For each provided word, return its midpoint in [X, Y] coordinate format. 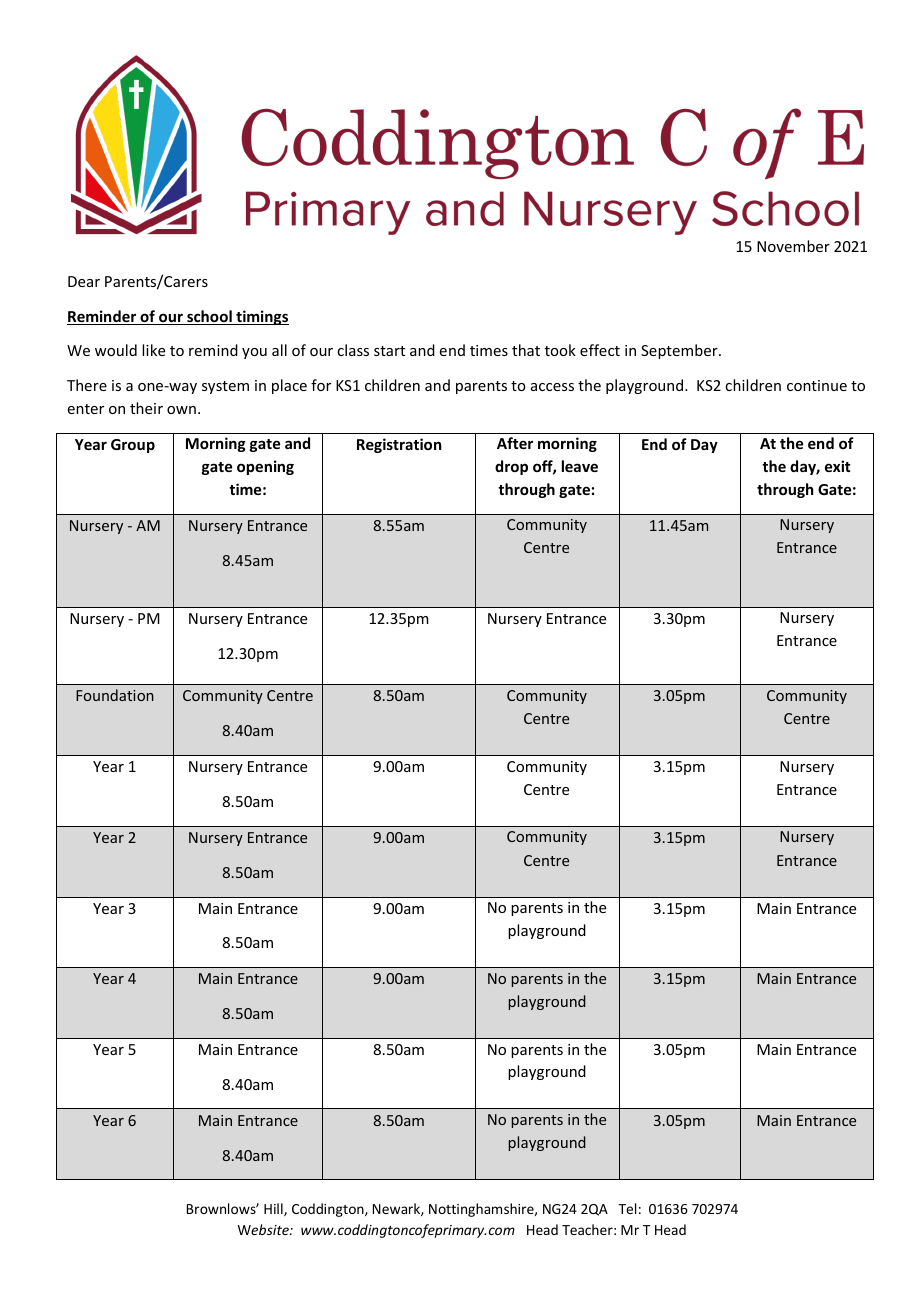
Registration [399, 445]
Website [264, 1229]
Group [133, 446]
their [146, 408]
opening [265, 467]
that [526, 350]
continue [817, 385]
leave [580, 466]
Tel [627, 1208]
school [209, 317]
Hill [274, 1209]
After [515, 443]
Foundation [115, 695]
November [793, 246]
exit [837, 466]
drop [511, 467]
